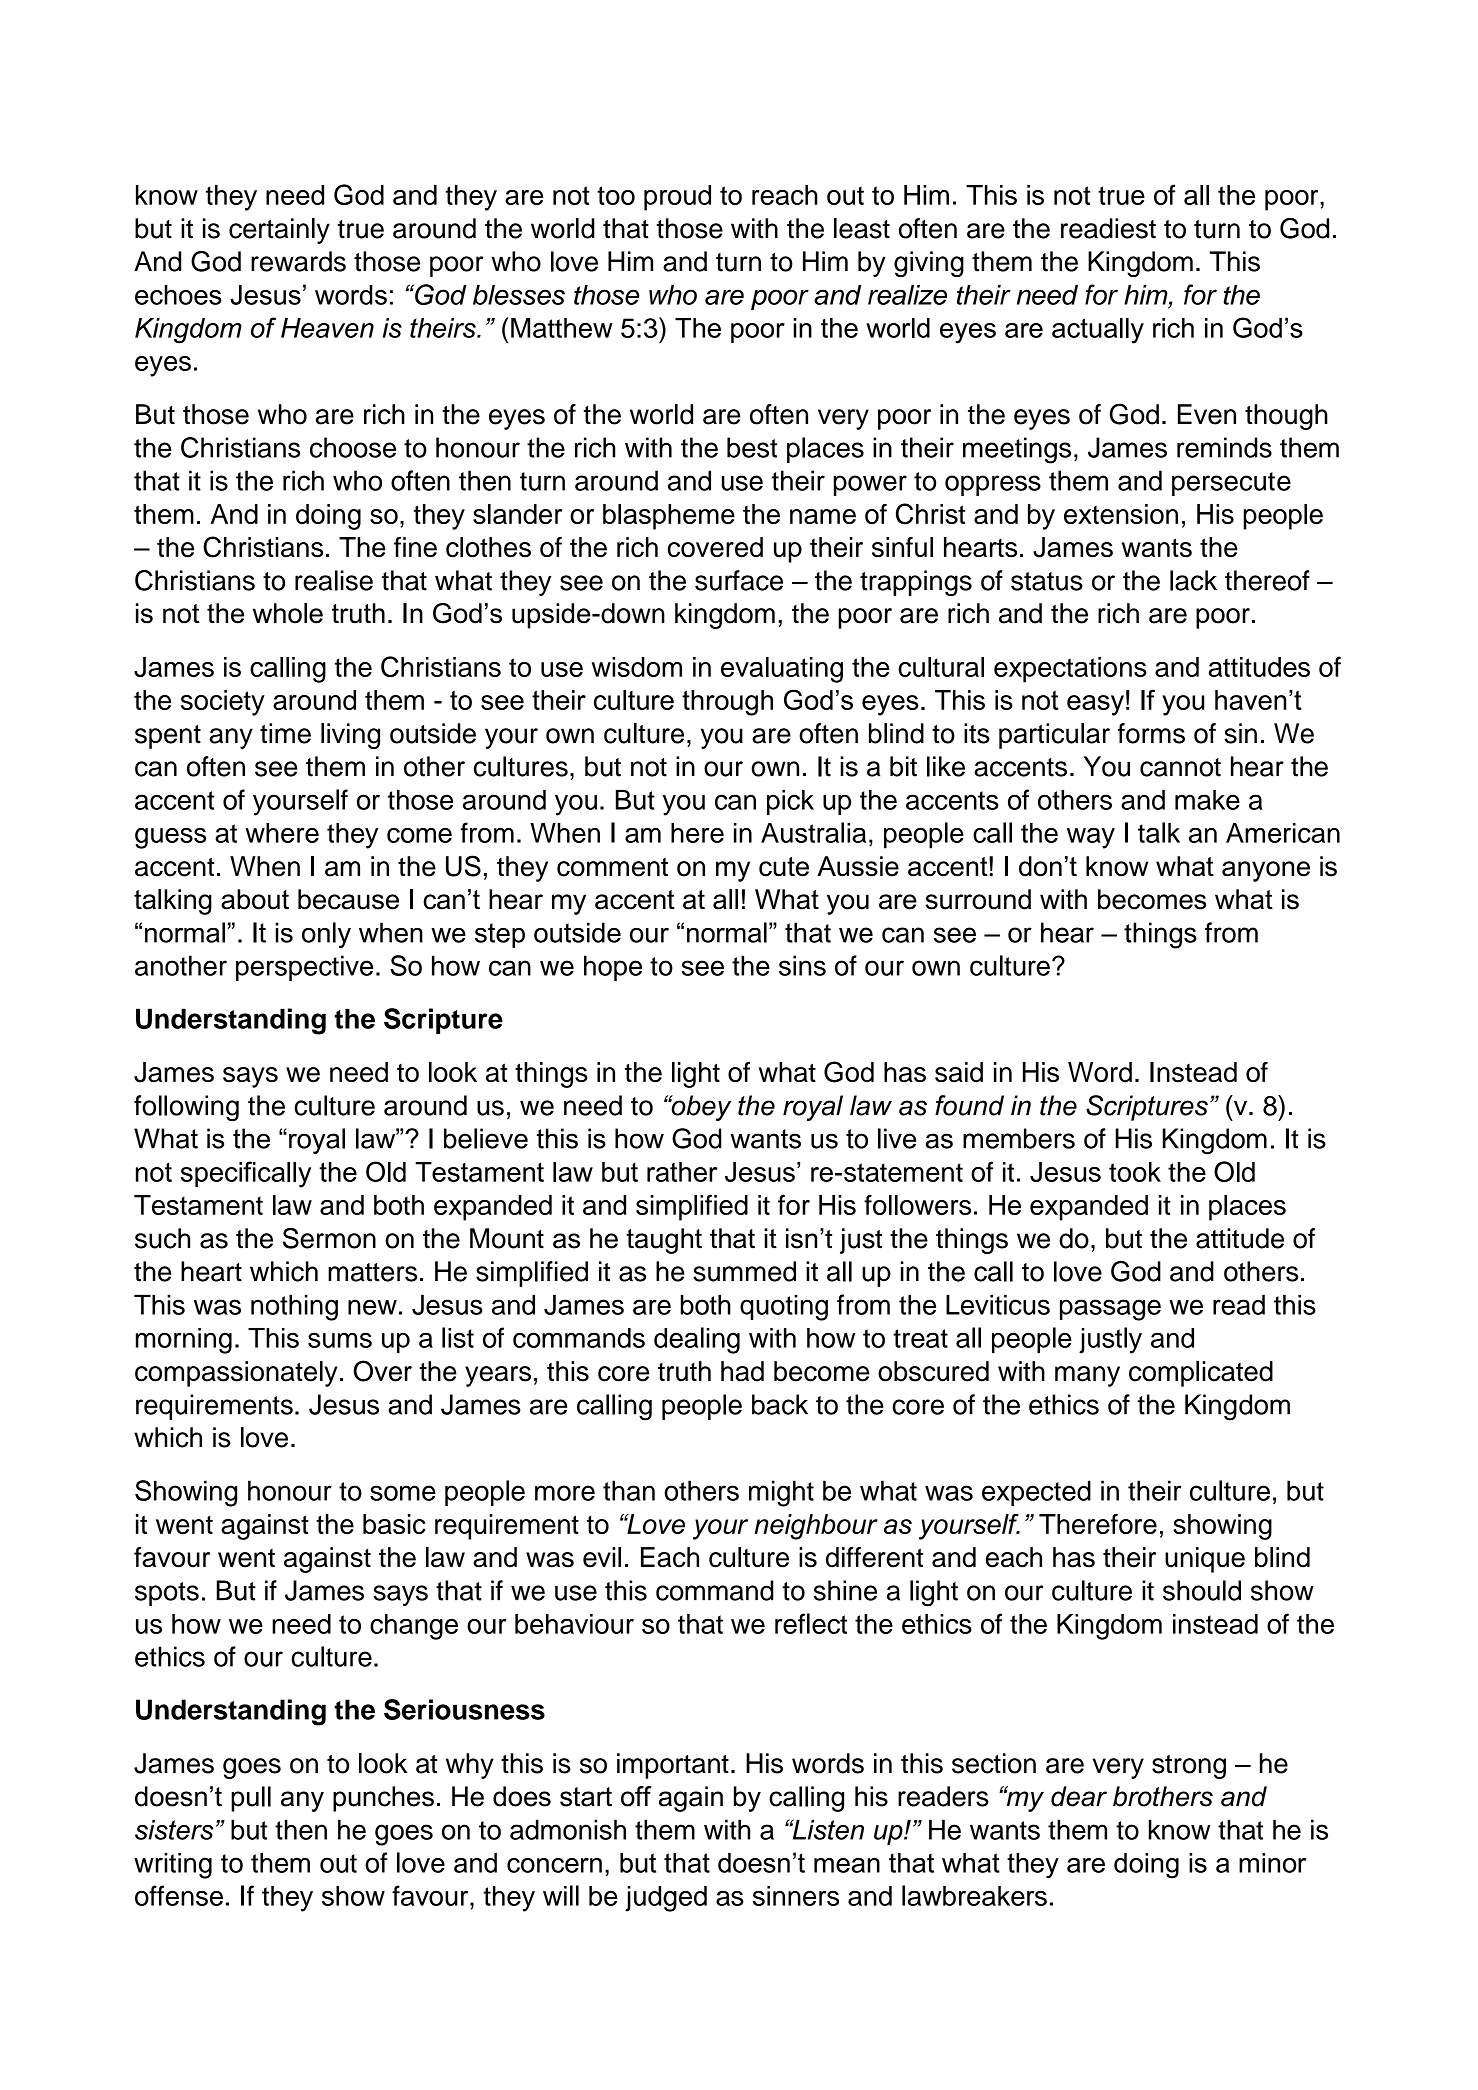 This image has height=2090, width=1478. What do you see at coordinates (677, 198) in the image?
I see `proud` at bounding box center [677, 198].
